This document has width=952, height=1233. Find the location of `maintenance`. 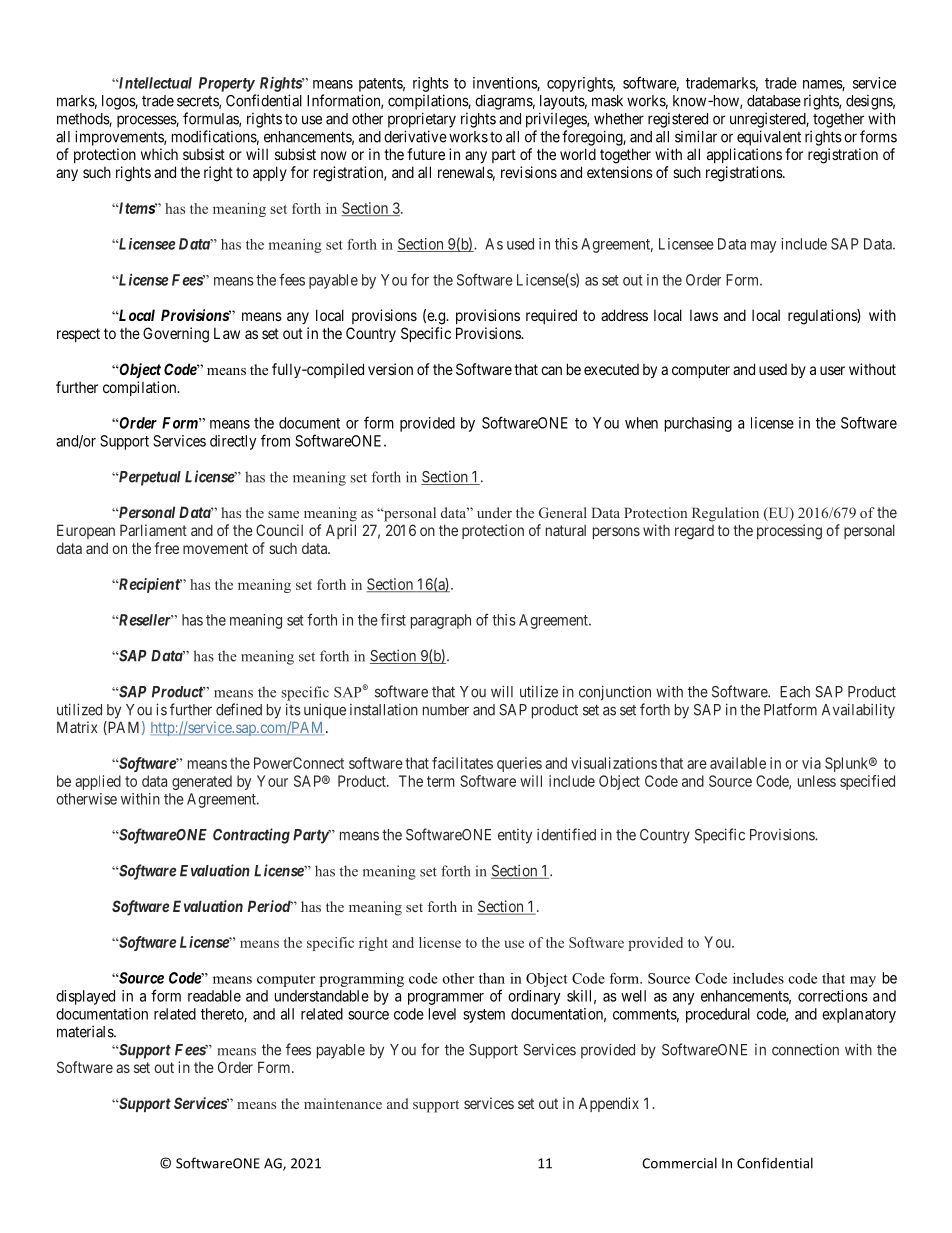

maintenance is located at coordinates (343, 1103).
